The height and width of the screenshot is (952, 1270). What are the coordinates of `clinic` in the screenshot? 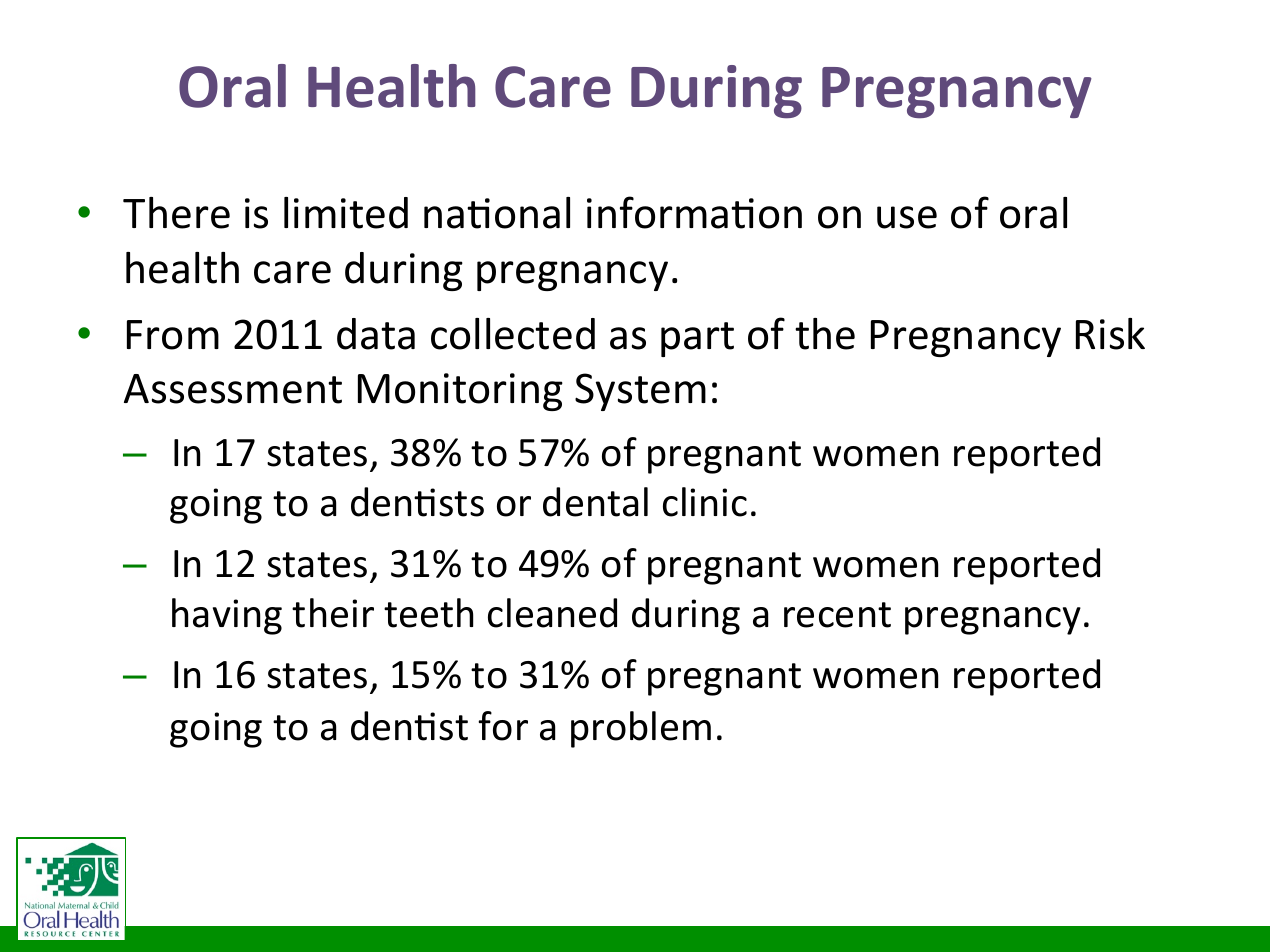 It's located at (705, 502).
